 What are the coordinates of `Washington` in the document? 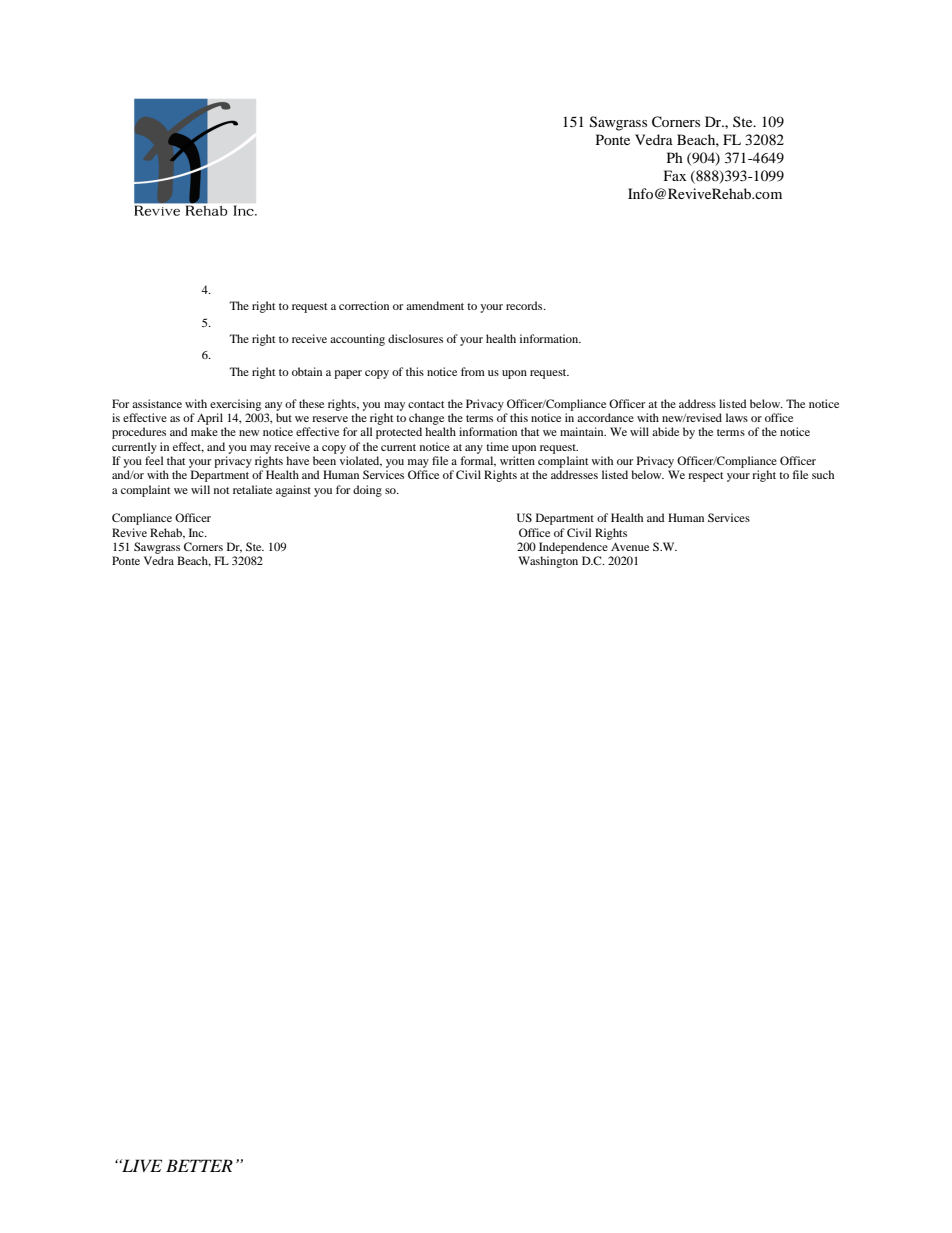 It's located at (548, 562).
